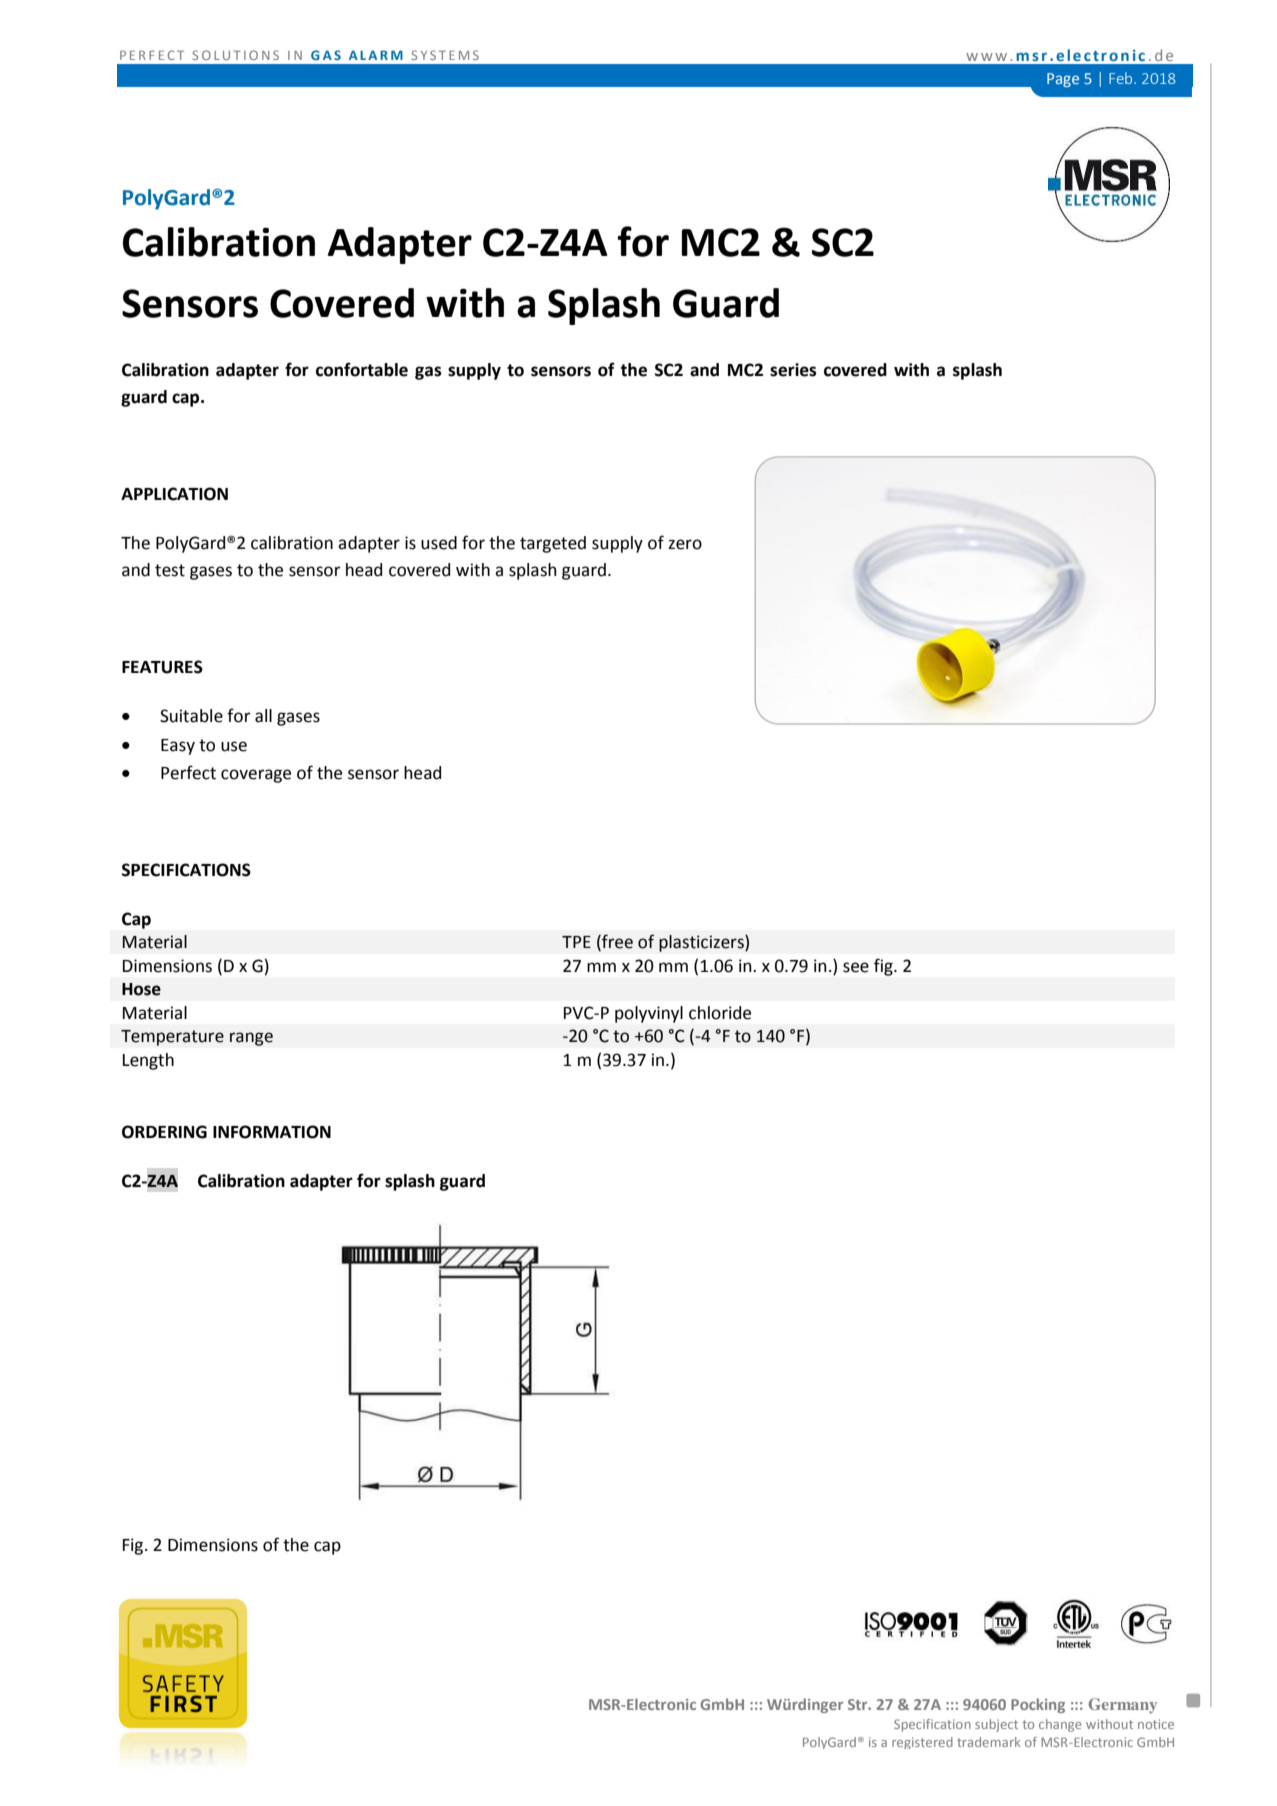  Describe the element at coordinates (649, 1014) in the image. I see `polyvinyl` at that location.
